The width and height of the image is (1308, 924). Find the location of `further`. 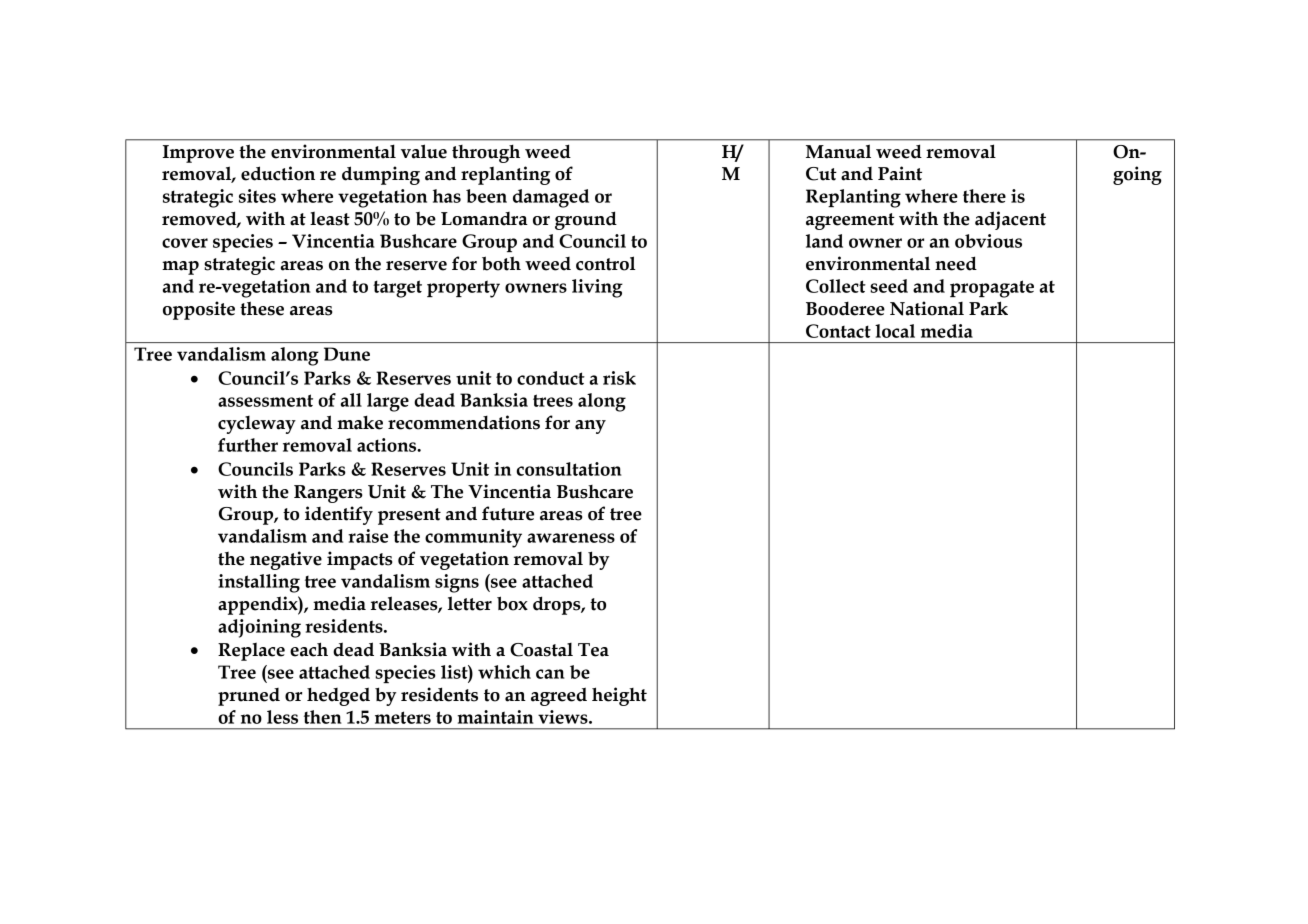

further is located at coordinates (248, 445).
